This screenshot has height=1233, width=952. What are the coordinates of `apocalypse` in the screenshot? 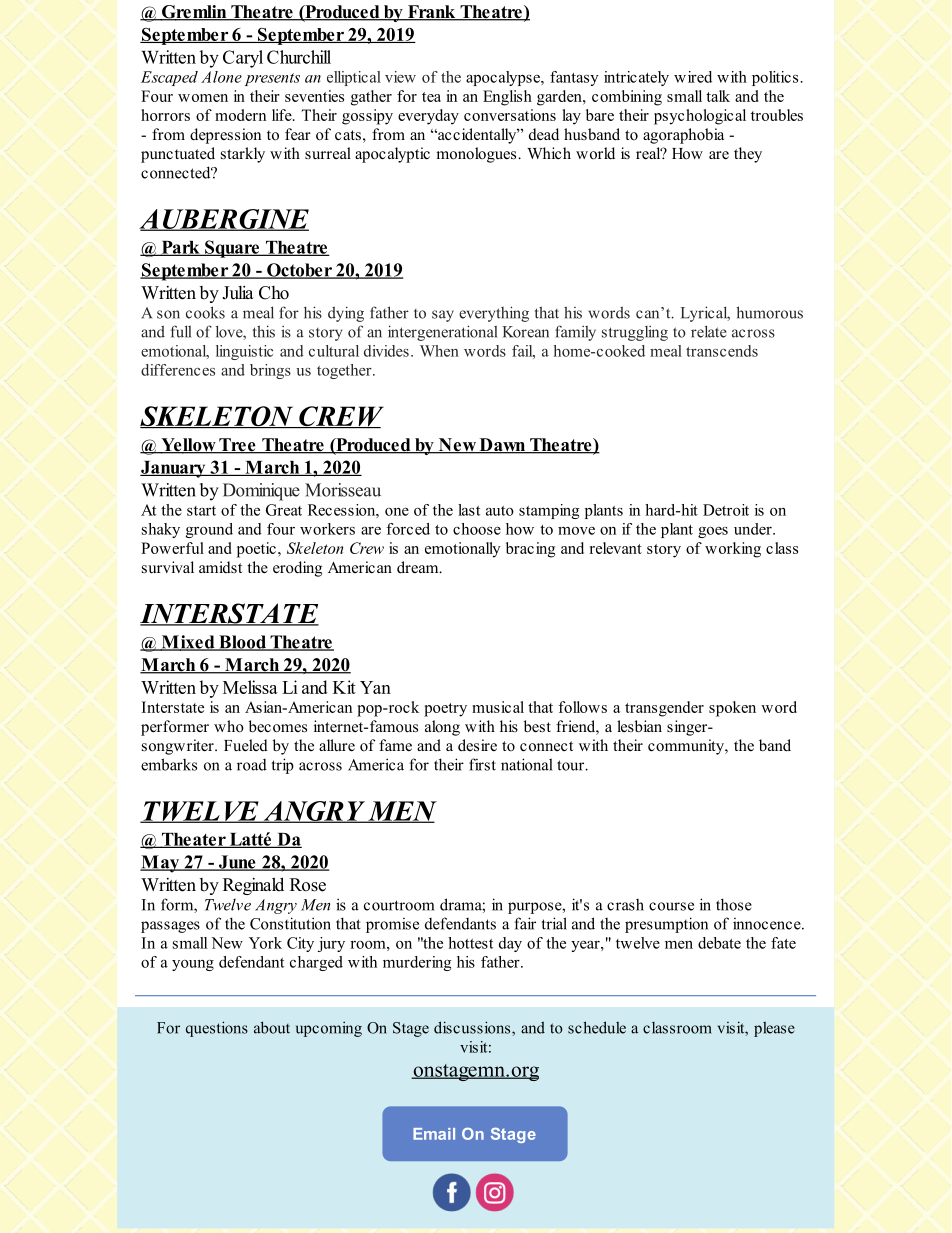 It's located at (504, 78).
